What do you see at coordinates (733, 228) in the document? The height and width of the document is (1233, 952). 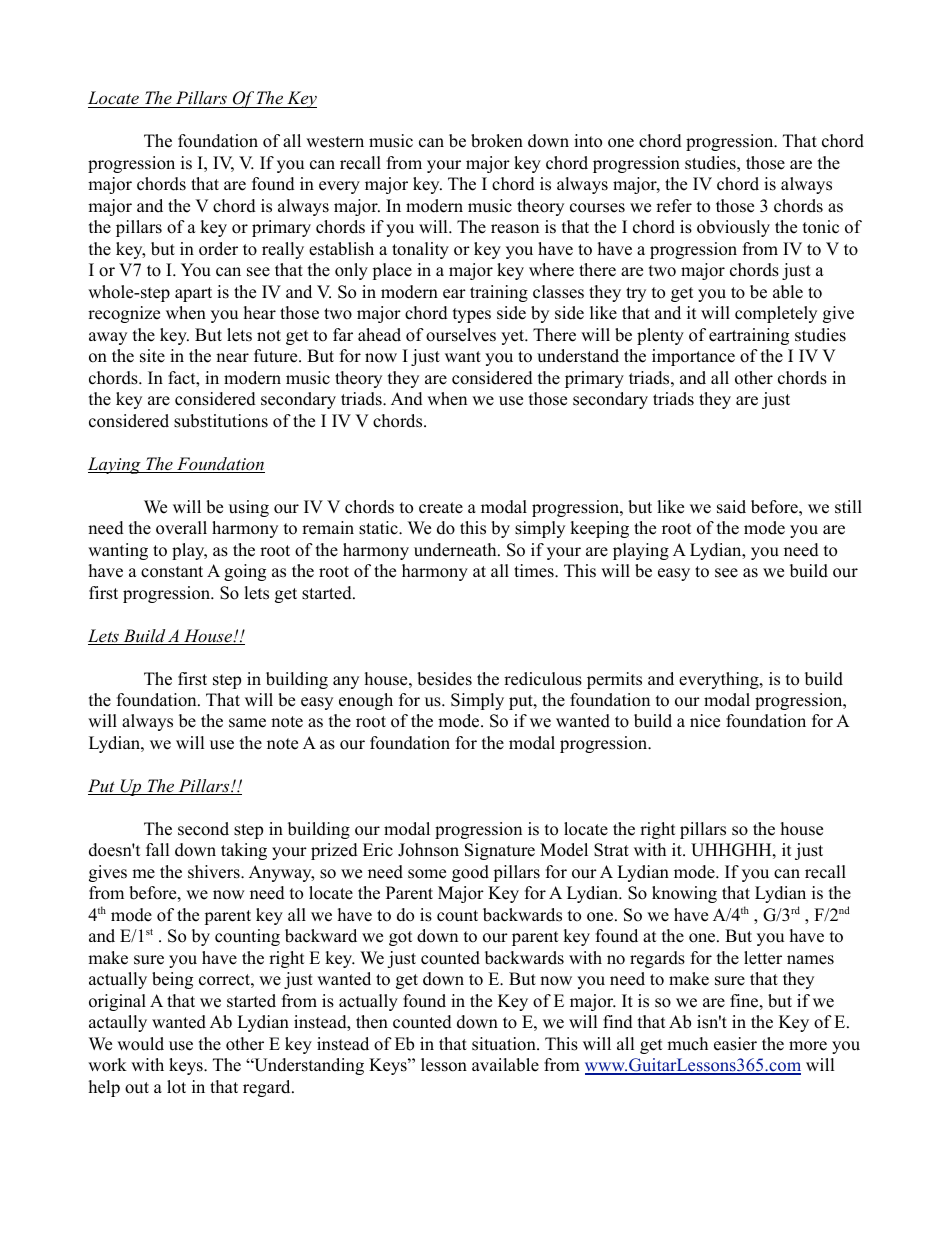 I see `obviously` at bounding box center [733, 228].
